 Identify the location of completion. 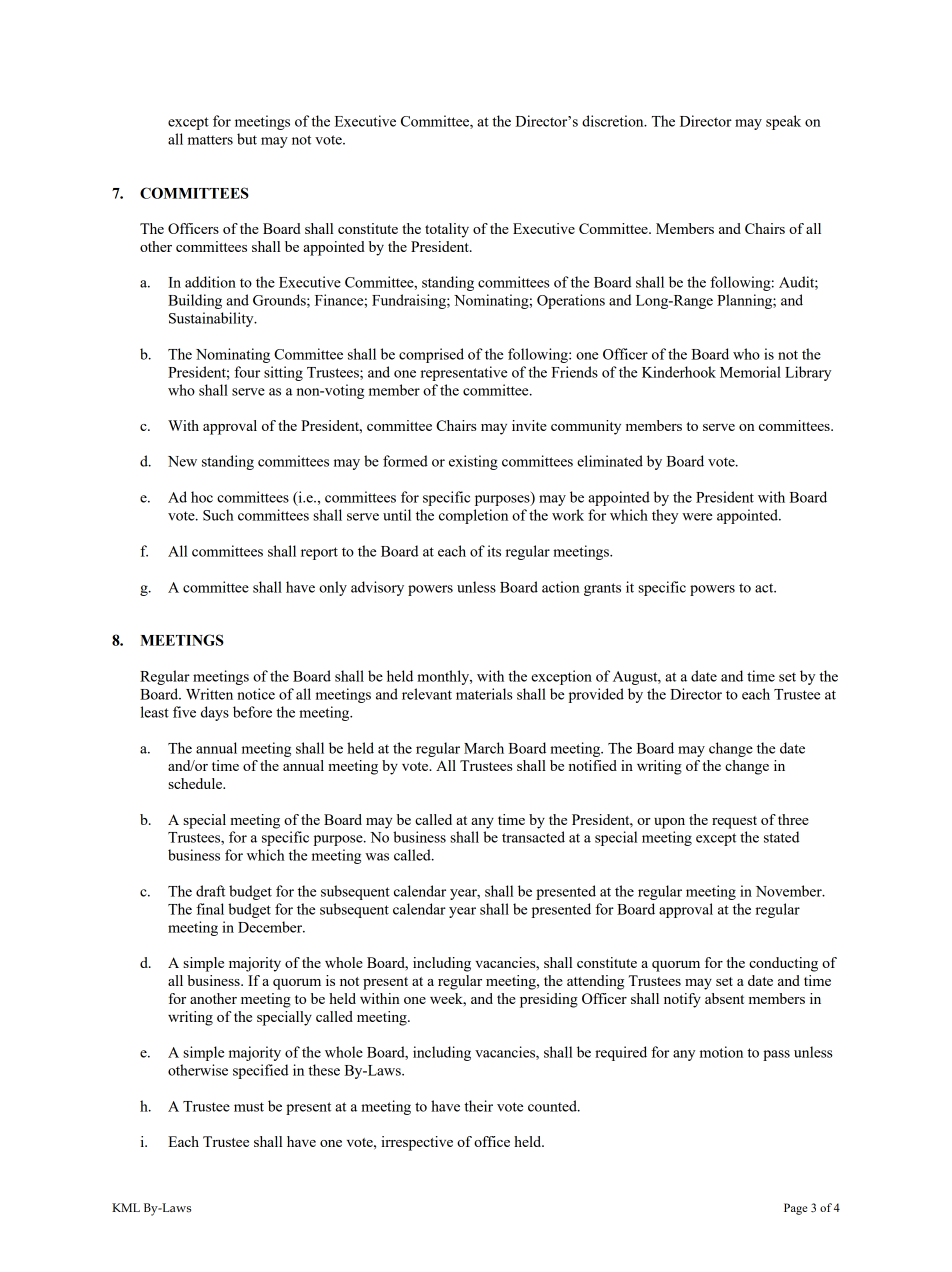
(473, 516).
